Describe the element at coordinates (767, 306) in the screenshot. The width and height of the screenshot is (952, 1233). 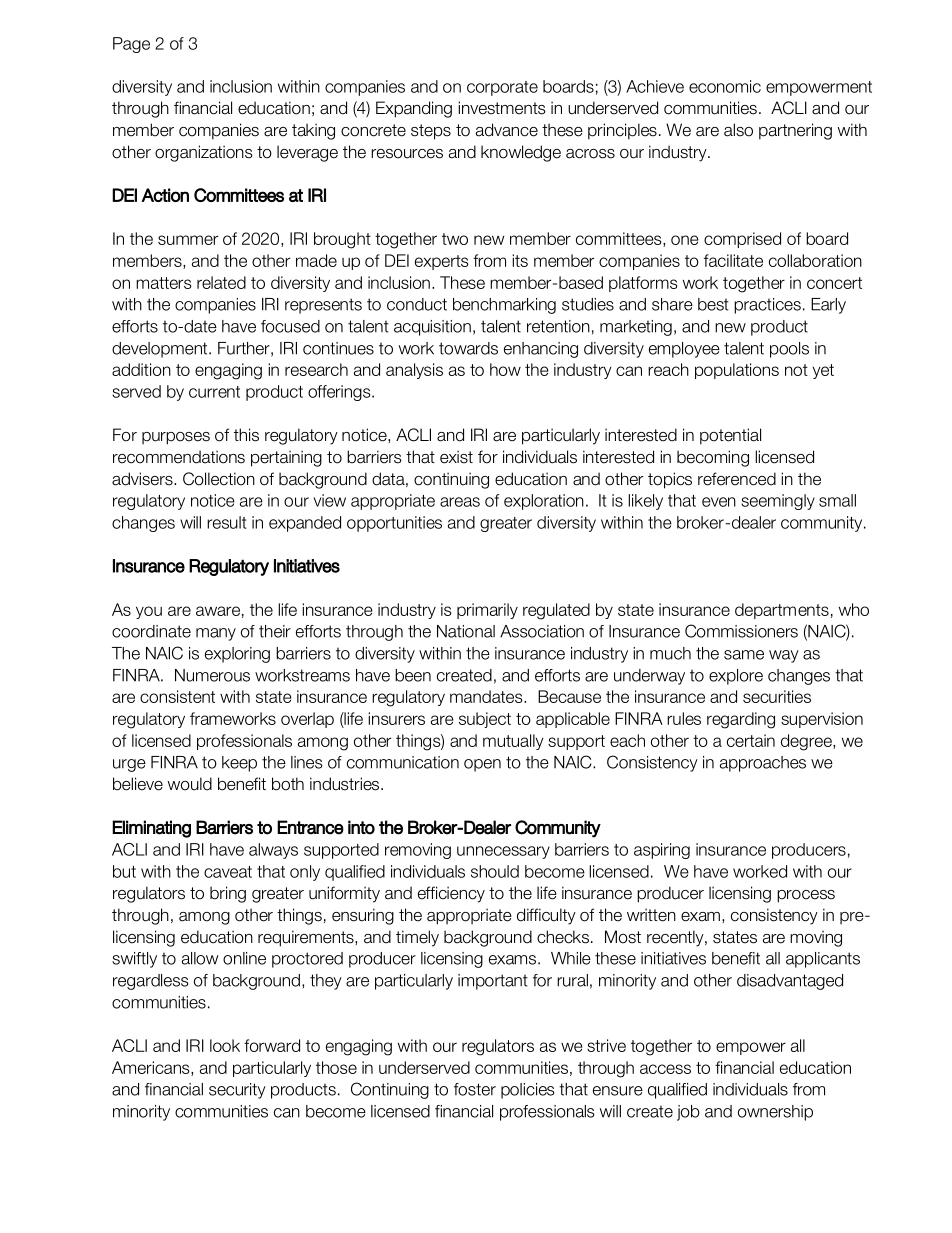
I see `practices` at that location.
